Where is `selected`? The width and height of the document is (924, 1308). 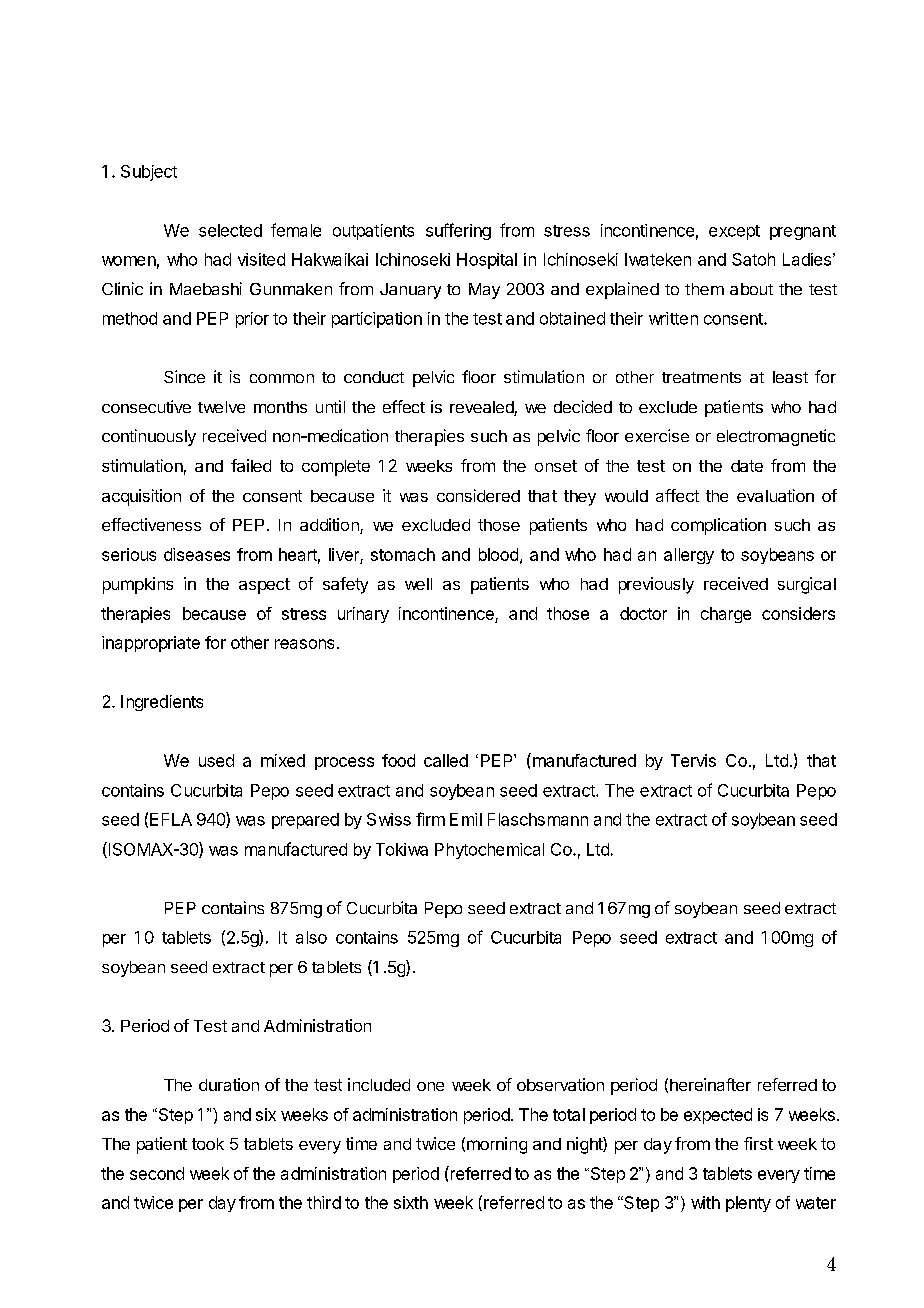 selected is located at coordinates (230, 230).
